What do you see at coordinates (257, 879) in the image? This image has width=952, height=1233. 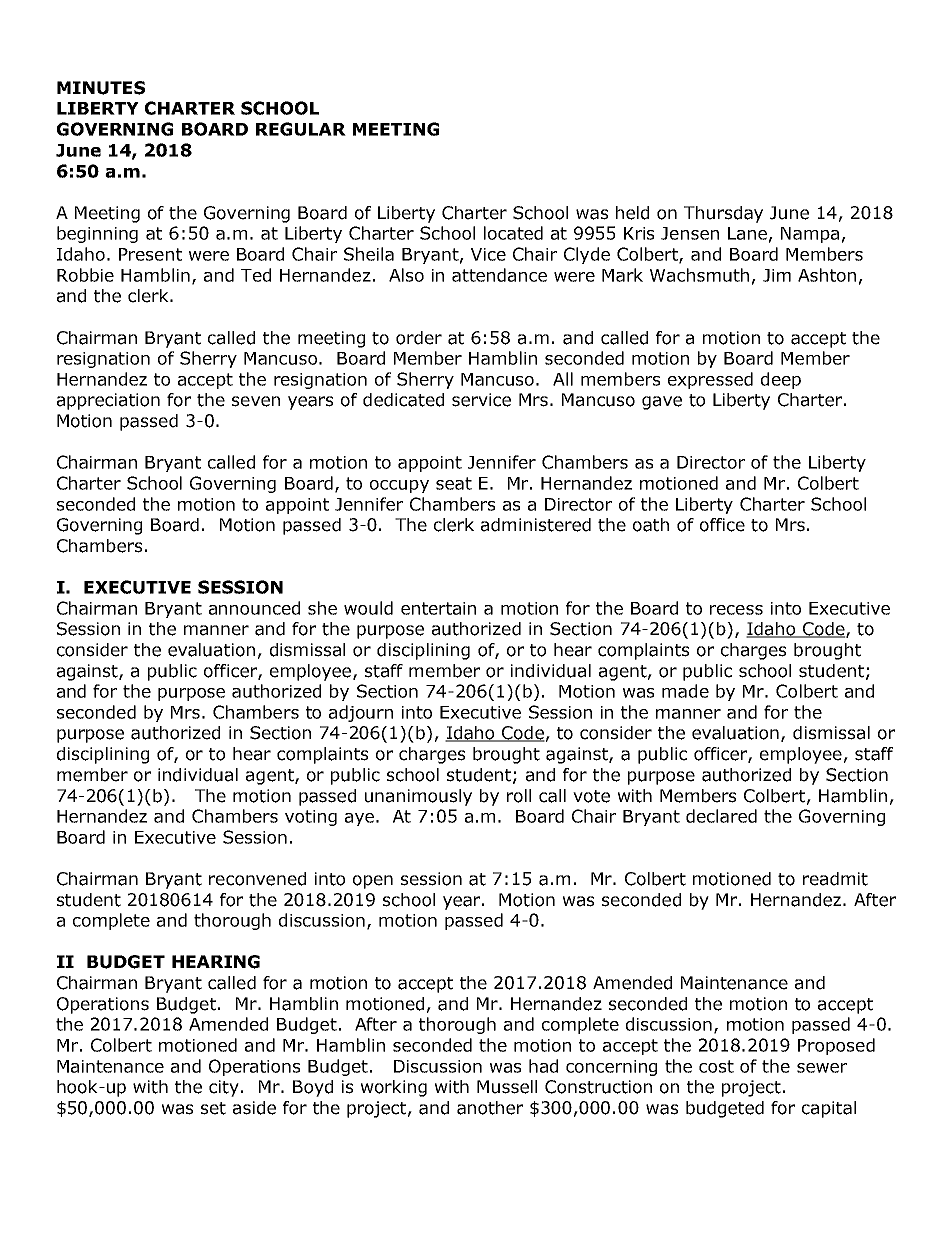 I see `reconvened` at bounding box center [257, 879].
